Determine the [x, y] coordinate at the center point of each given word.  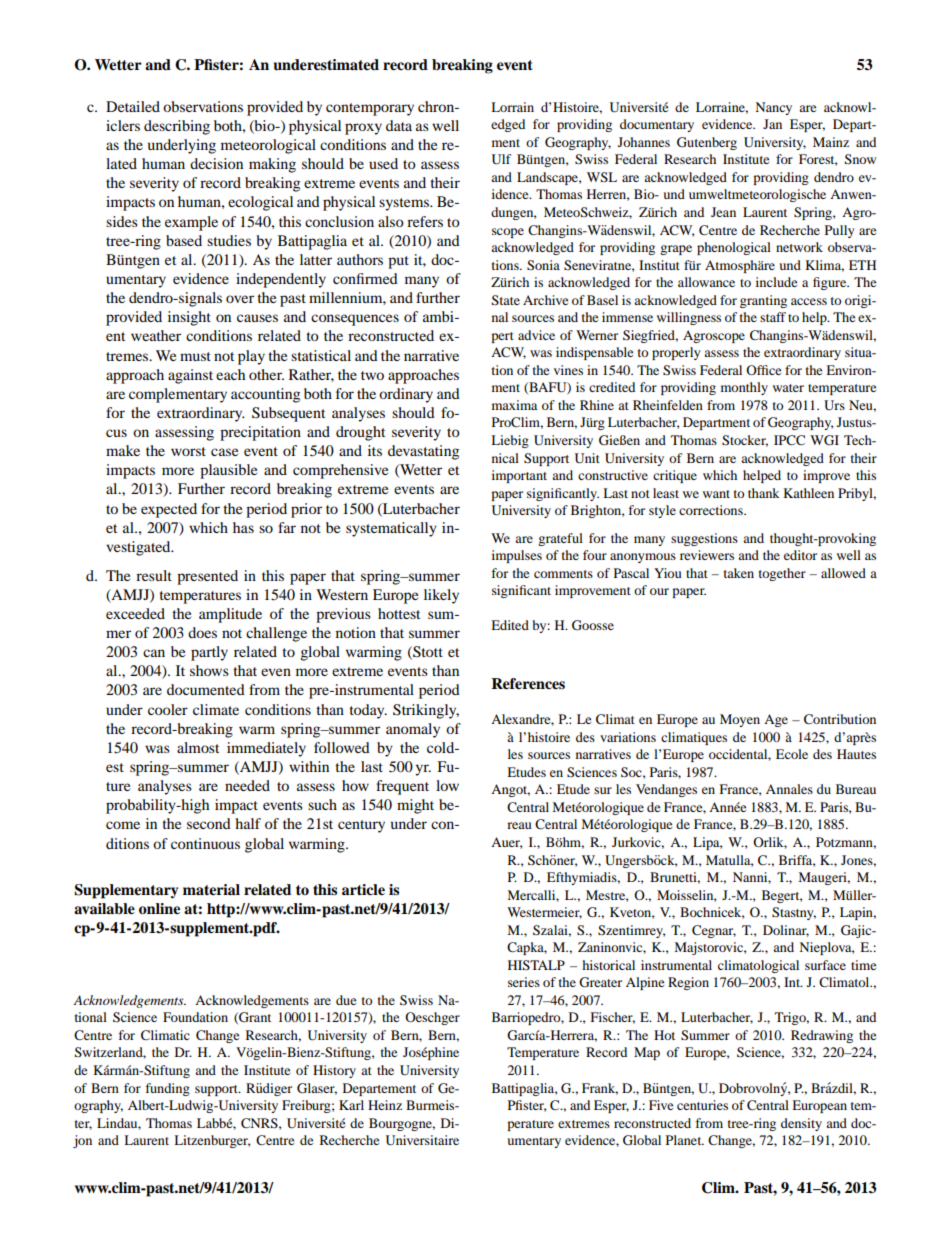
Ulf [501, 159]
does [202, 632]
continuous [205, 843]
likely [441, 596]
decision [216, 163]
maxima [514, 405]
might [415, 806]
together [782, 574]
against [190, 376]
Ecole [792, 754]
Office [763, 370]
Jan [772, 124]
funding [167, 1089]
